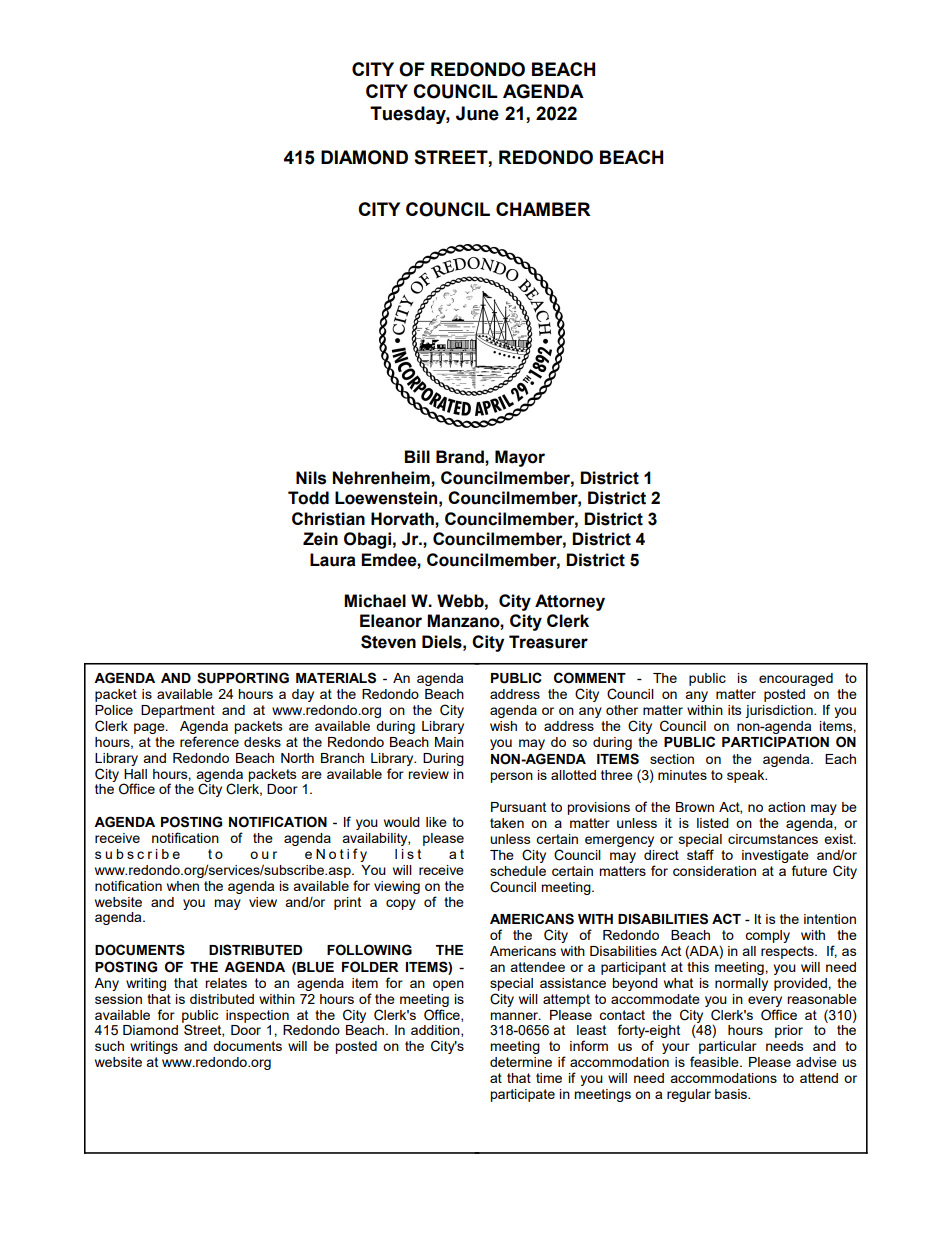 The height and width of the screenshot is (1233, 952). I want to click on Bill, so click(417, 456).
